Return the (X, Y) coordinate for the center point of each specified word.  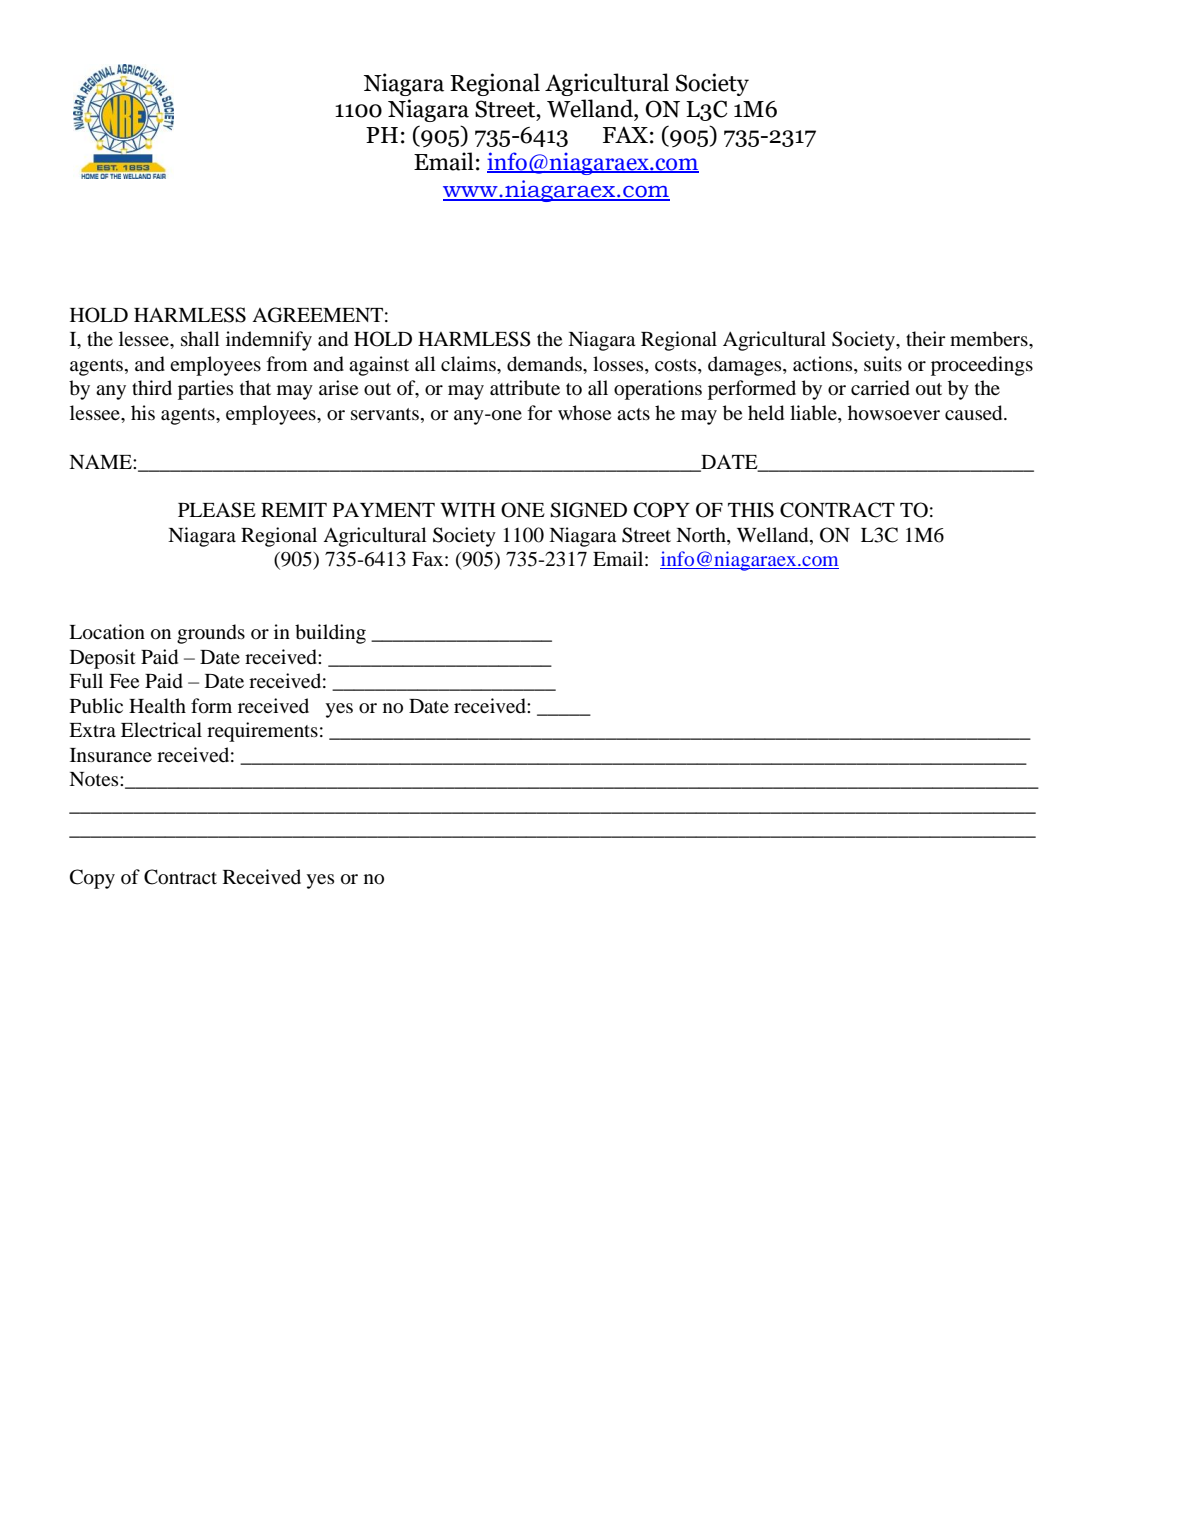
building (330, 634)
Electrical (161, 729)
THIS (751, 510)
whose (584, 413)
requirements (262, 732)
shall (200, 338)
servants (386, 414)
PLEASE (217, 510)
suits (883, 363)
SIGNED (588, 510)
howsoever (894, 413)
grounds (211, 634)
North (702, 536)
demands (545, 364)
